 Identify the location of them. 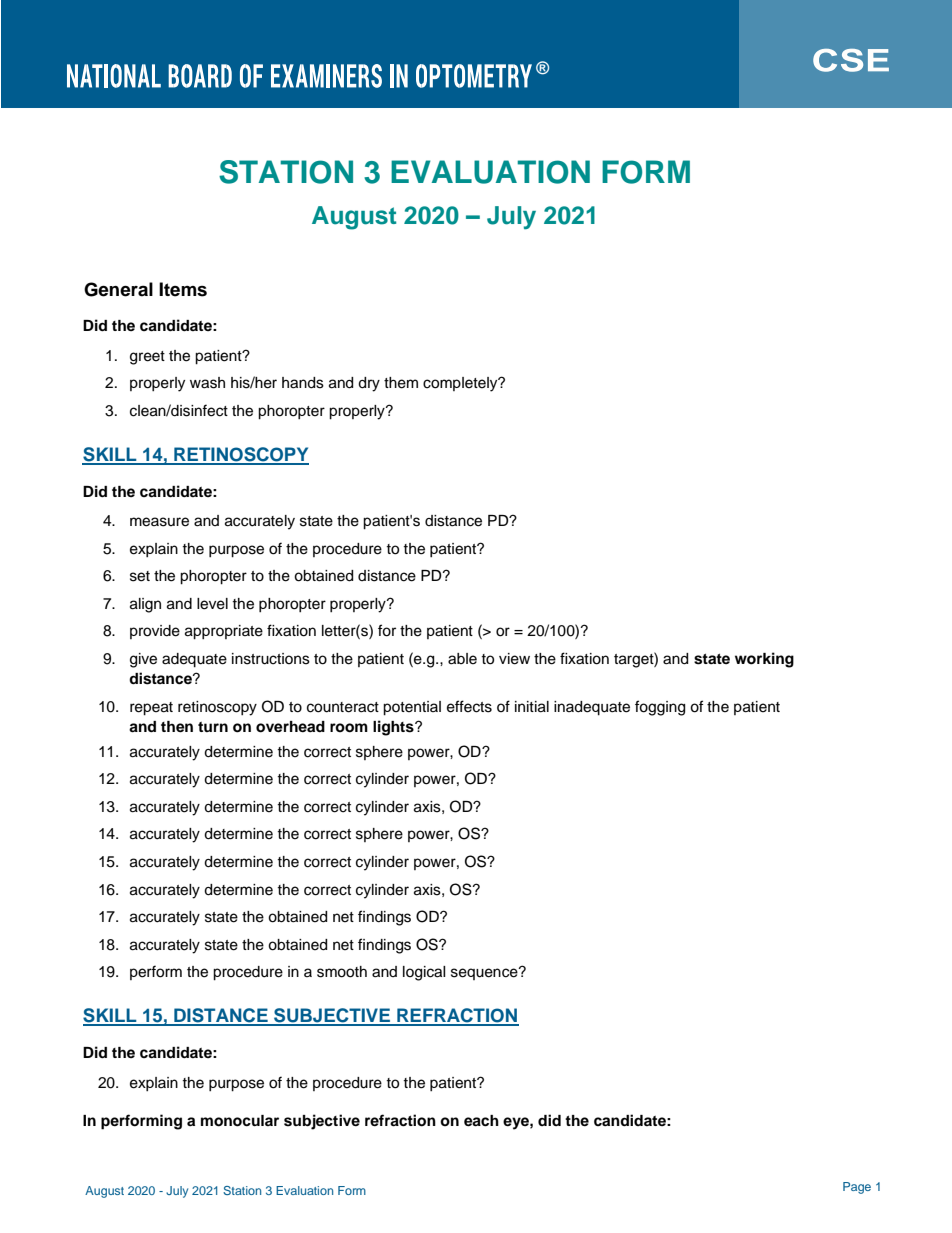
(401, 383).
